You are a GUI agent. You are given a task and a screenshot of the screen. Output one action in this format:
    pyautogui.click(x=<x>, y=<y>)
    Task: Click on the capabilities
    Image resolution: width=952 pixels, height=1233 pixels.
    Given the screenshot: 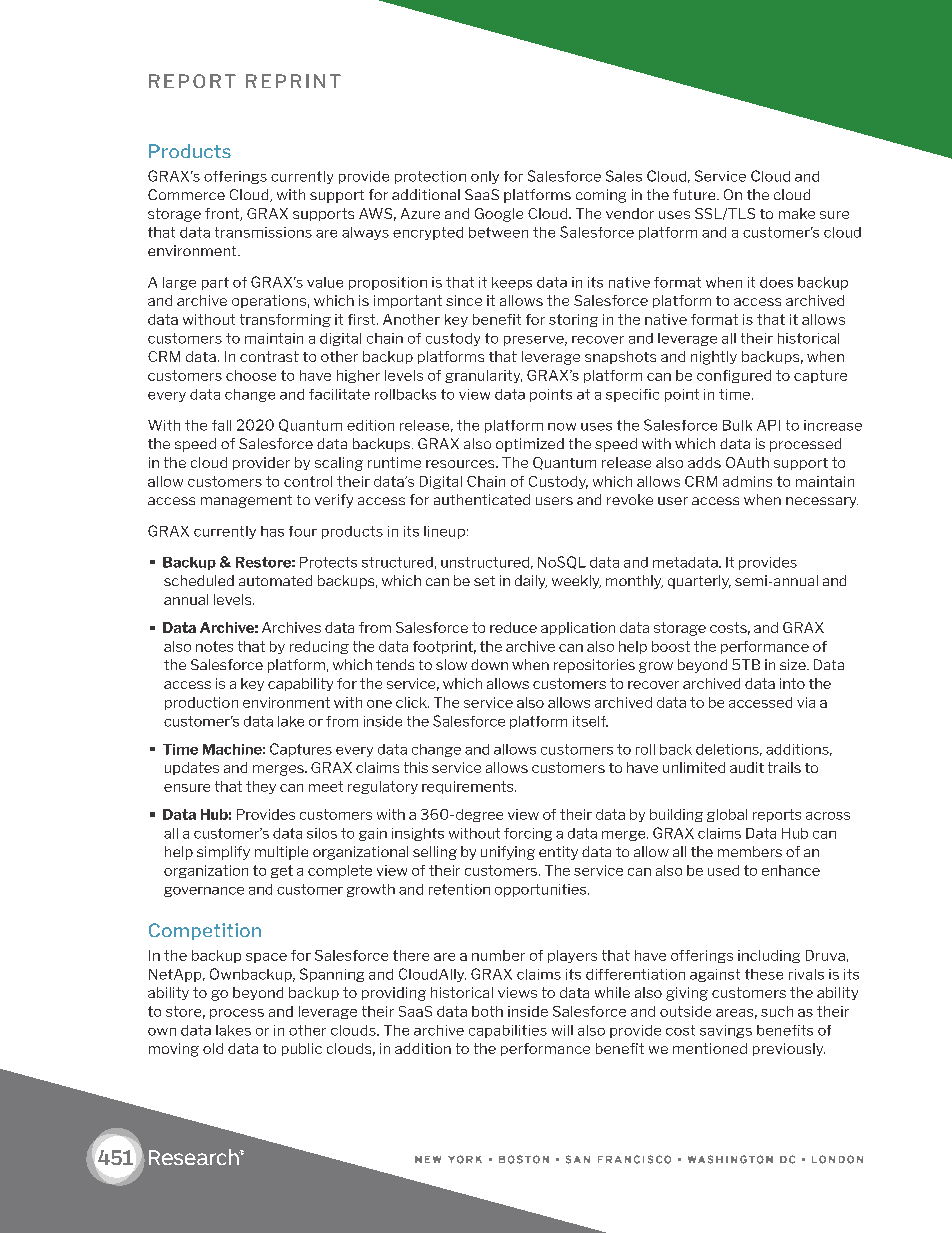 What is the action you would take?
    pyautogui.click(x=508, y=1031)
